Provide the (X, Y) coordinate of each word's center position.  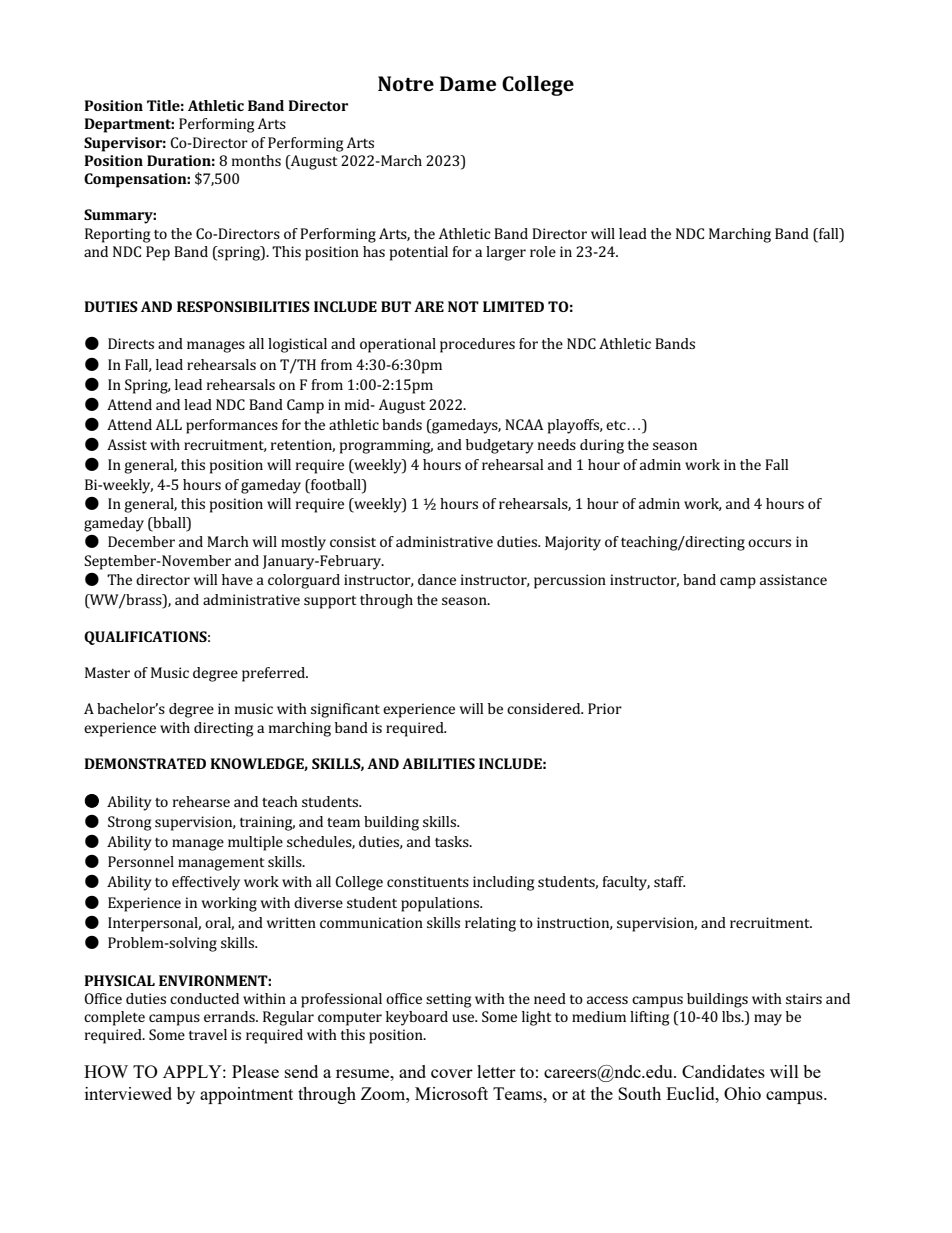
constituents (428, 881)
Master (107, 672)
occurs (769, 543)
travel (207, 1034)
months (256, 160)
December (141, 541)
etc (617, 425)
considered (545, 708)
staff (669, 881)
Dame (468, 83)
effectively (206, 883)
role (543, 251)
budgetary (500, 446)
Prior (605, 708)
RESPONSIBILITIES (243, 306)
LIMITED (513, 306)
